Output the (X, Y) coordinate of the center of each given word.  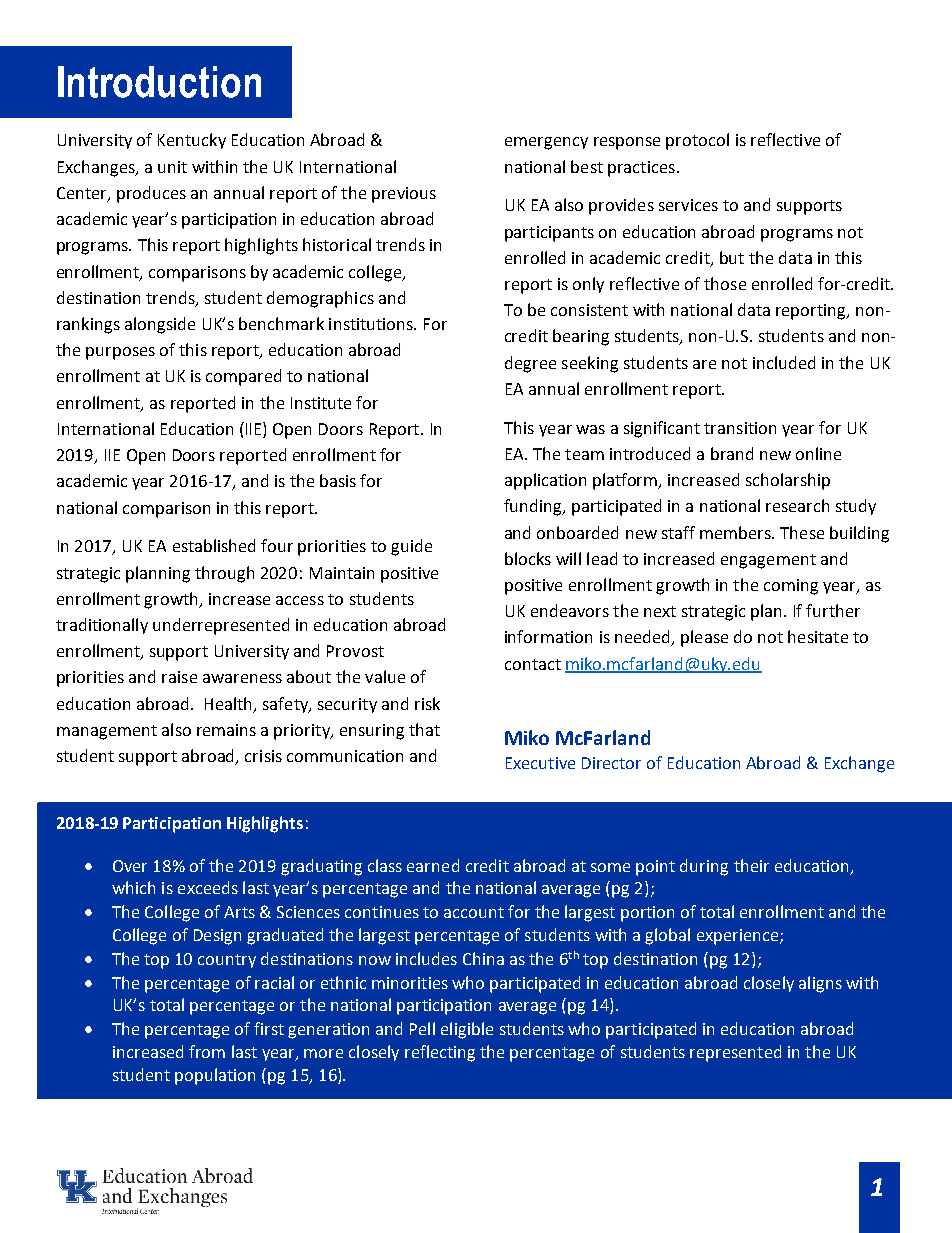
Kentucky (192, 141)
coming (791, 587)
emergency (546, 143)
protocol (697, 141)
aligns (820, 984)
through (224, 574)
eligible (467, 1030)
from (207, 1051)
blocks (528, 558)
